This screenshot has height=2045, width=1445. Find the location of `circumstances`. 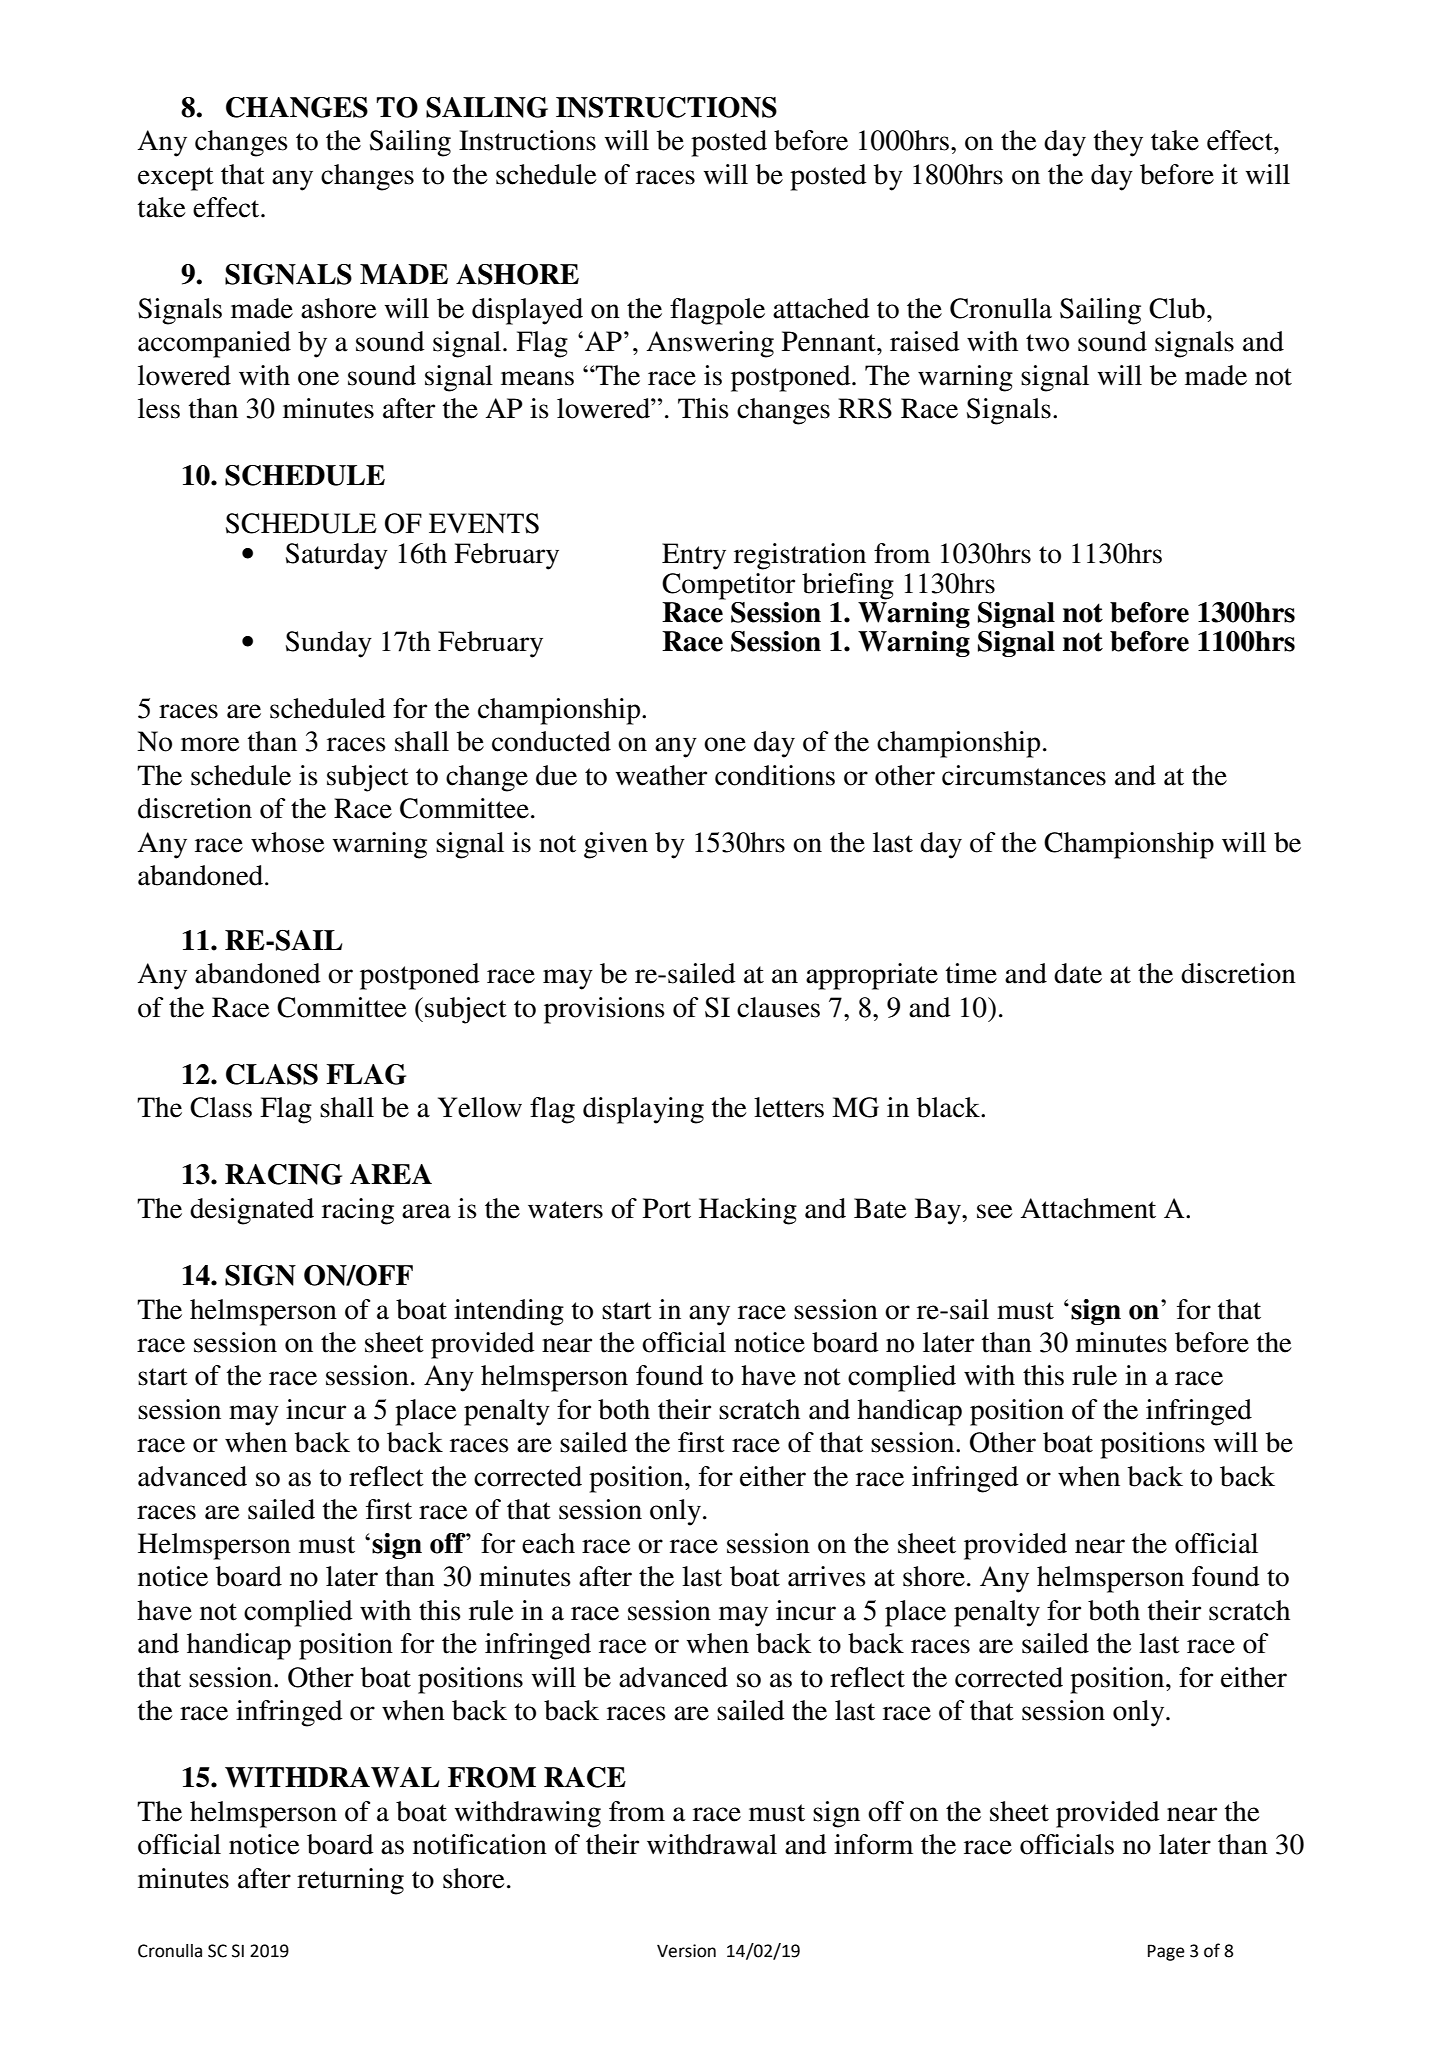

circumstances is located at coordinates (1024, 775).
